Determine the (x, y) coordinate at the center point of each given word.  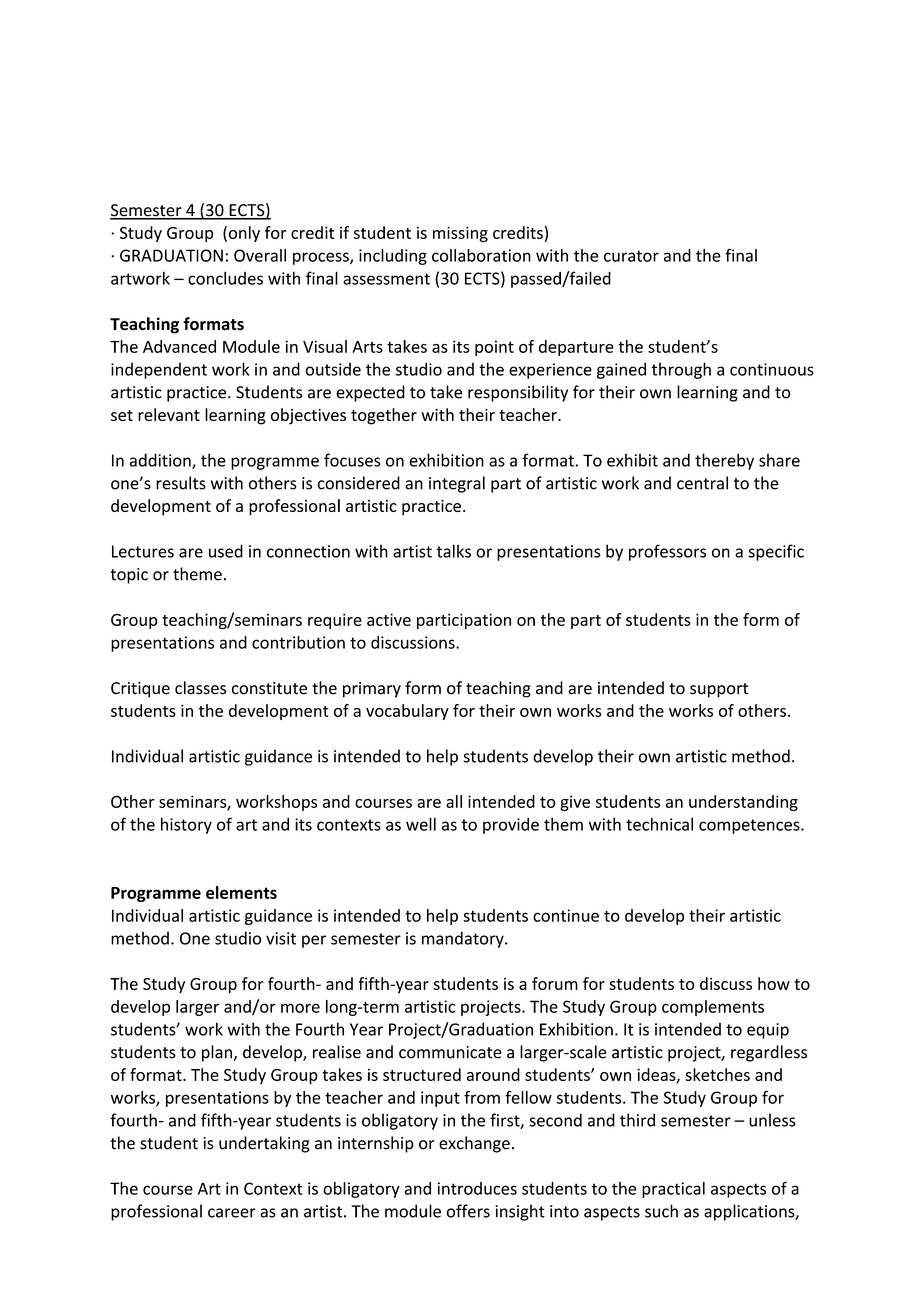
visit (281, 938)
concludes (225, 278)
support (719, 690)
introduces (477, 1188)
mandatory (464, 939)
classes (200, 688)
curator (631, 256)
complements (713, 1008)
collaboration (481, 255)
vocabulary (407, 712)
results (181, 483)
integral (457, 484)
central (702, 483)
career (232, 1213)
